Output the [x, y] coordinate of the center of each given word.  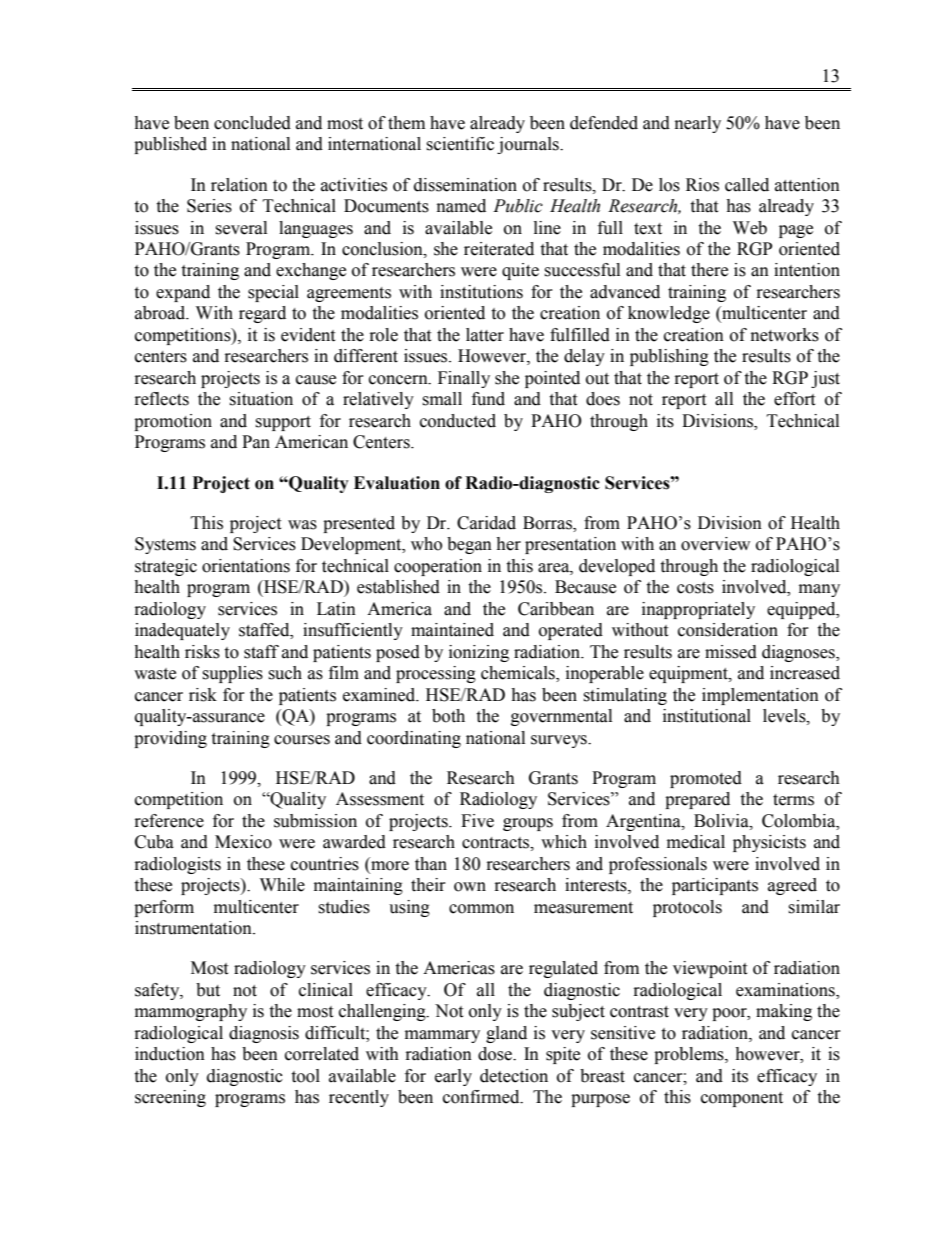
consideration [728, 630]
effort [794, 399]
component [742, 1099]
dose [496, 1054]
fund [488, 399]
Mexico [243, 842]
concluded [252, 123]
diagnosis [264, 1034]
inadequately [182, 631]
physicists [769, 843]
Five [477, 821]
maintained [452, 630]
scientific [460, 144]
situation [261, 399]
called [747, 185]
